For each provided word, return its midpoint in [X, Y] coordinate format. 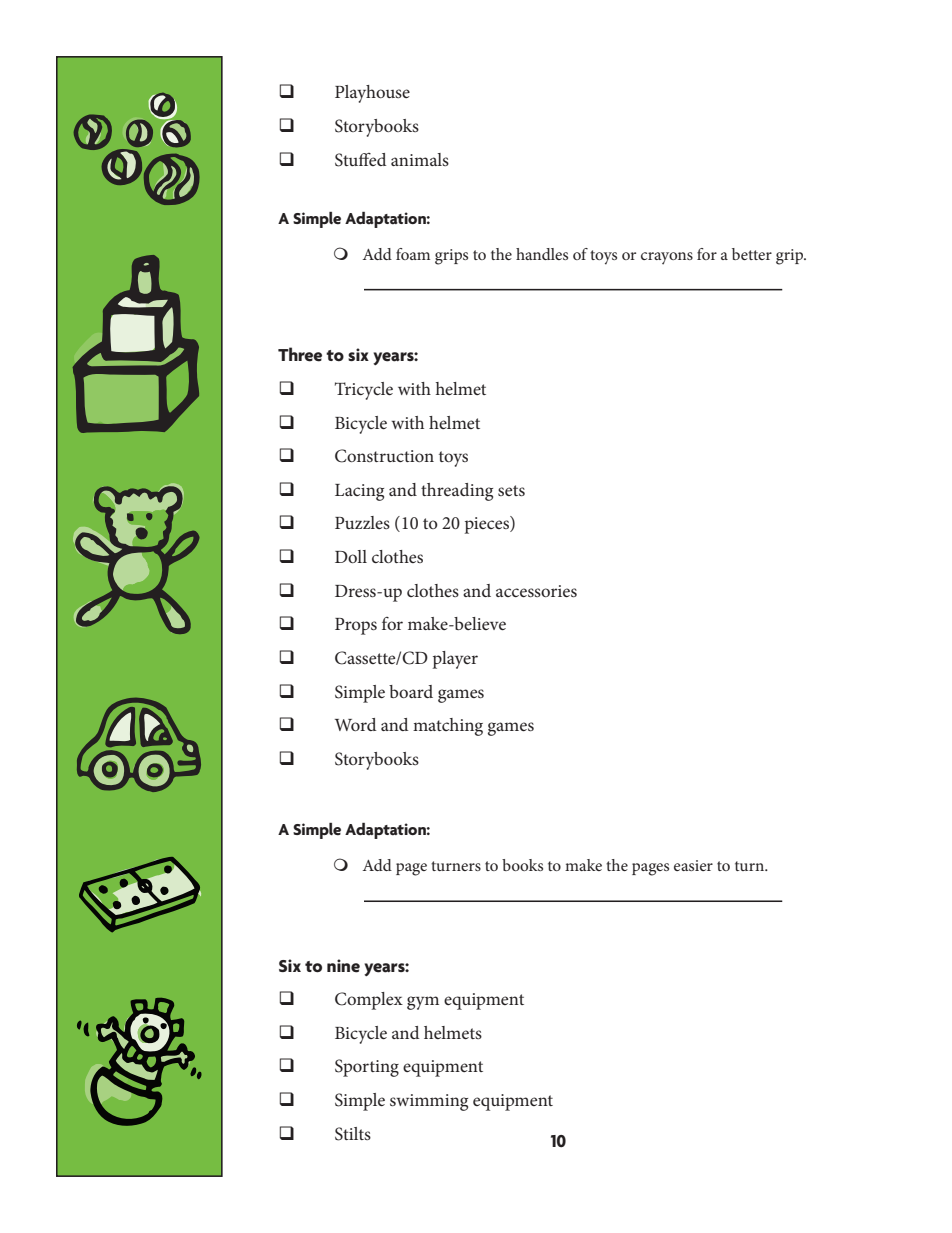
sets [511, 490]
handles [542, 254]
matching [448, 727]
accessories [536, 591]
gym [423, 1003]
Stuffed [360, 160]
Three [300, 354]
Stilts [353, 1134]
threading [457, 492]
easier [693, 865]
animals [420, 159]
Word [355, 724]
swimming [429, 1102]
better [752, 254]
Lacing [359, 492]
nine [343, 966]
